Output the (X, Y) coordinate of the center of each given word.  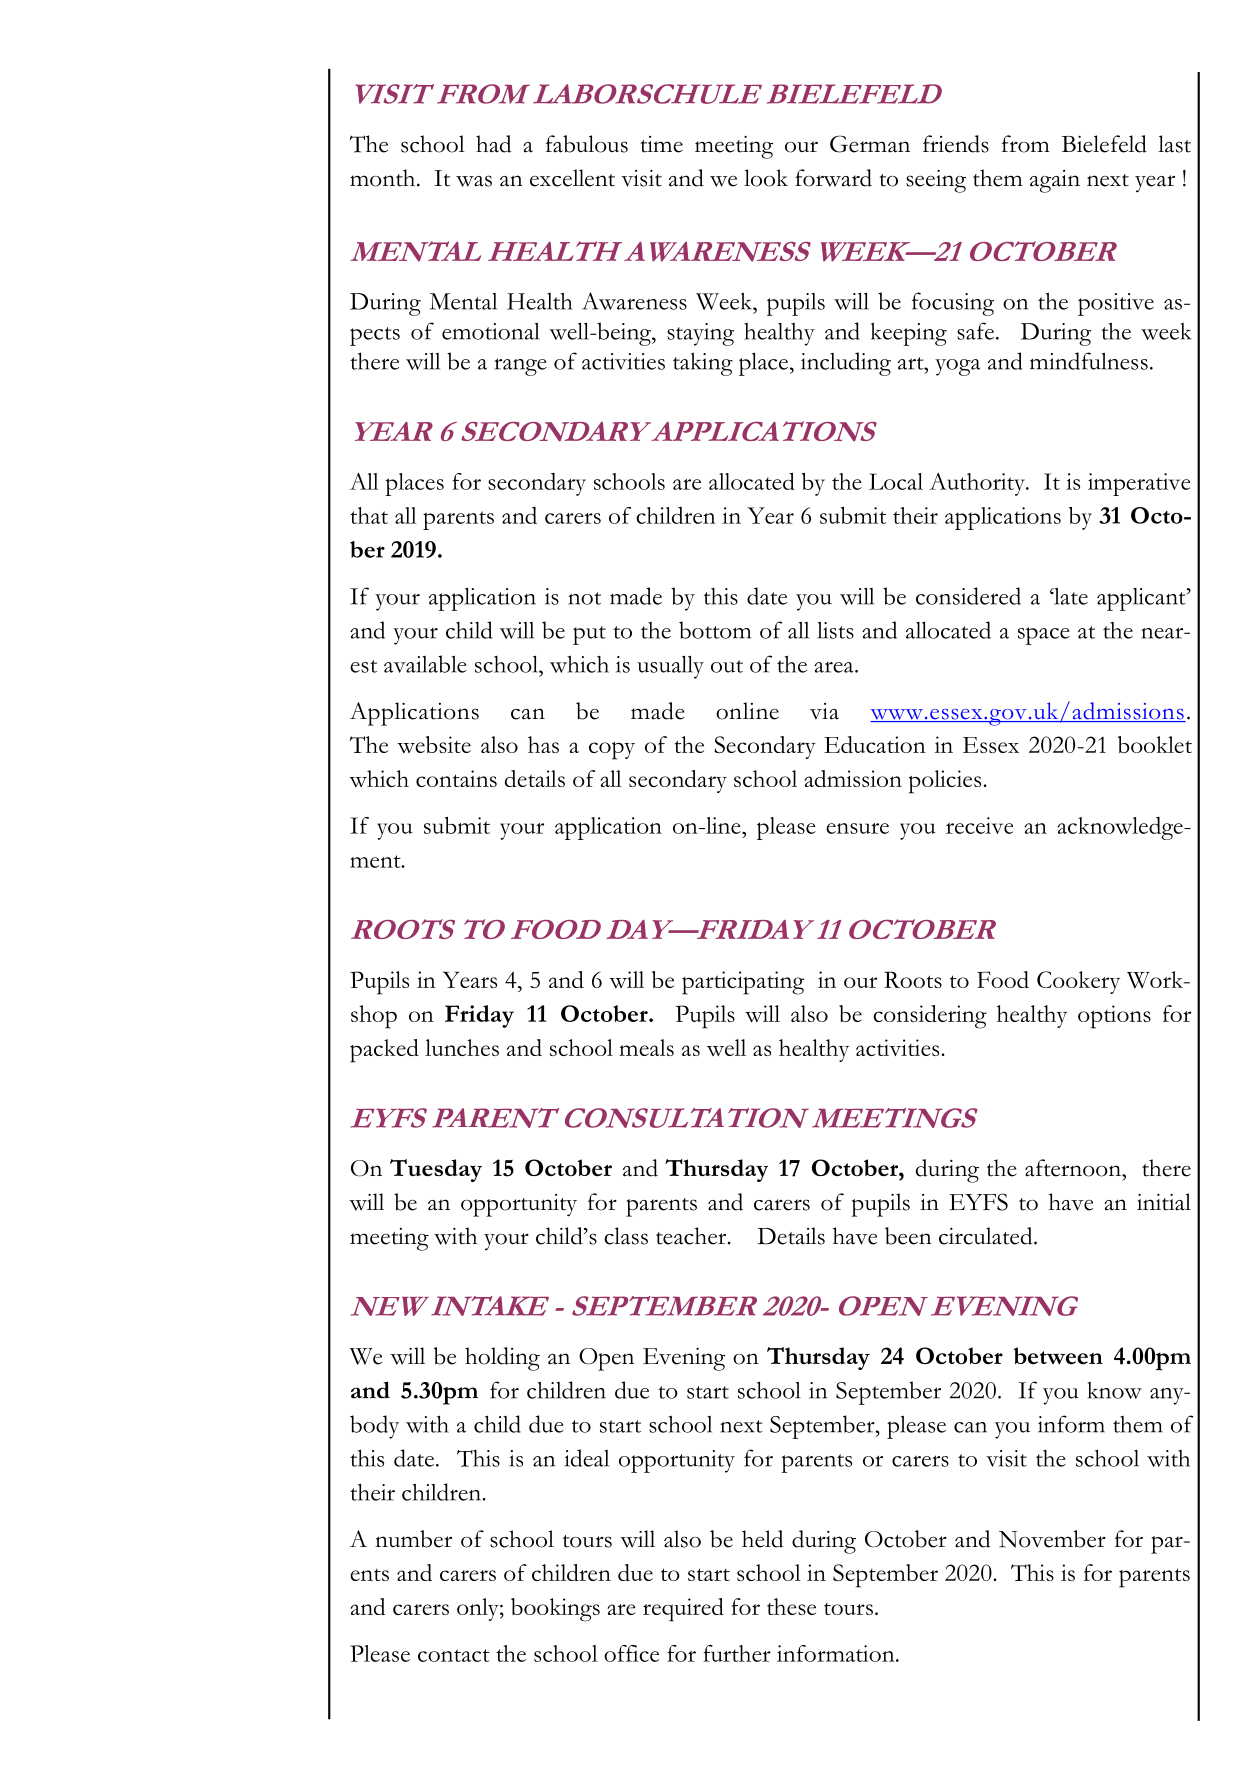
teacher (692, 1236)
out (727, 666)
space (1044, 636)
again (1055, 181)
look (766, 178)
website (434, 744)
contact (454, 1655)
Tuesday (436, 1170)
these (791, 1606)
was (474, 181)
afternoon (1074, 1168)
